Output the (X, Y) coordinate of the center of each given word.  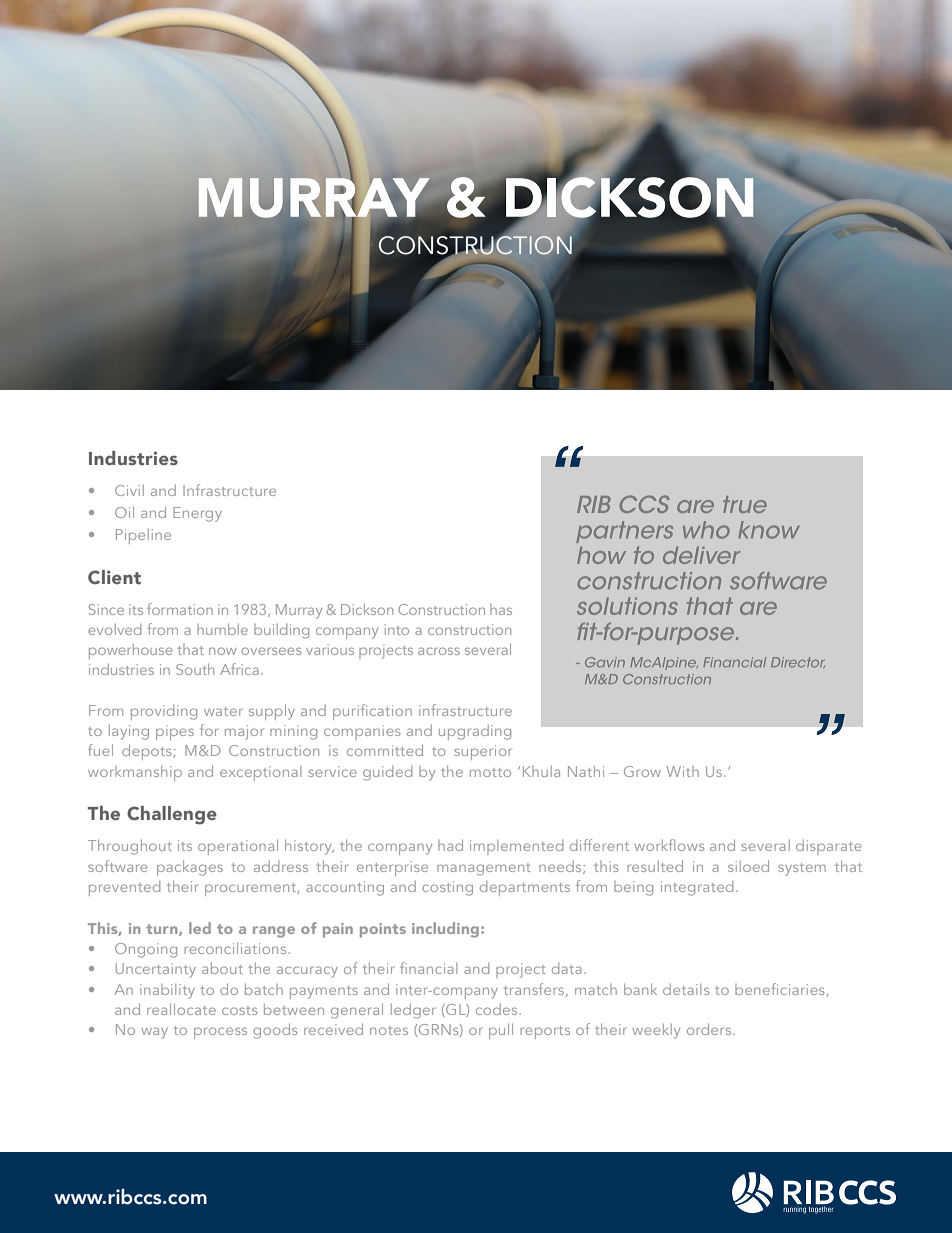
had (450, 845)
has (501, 609)
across (439, 651)
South (195, 669)
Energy (197, 514)
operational (238, 847)
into (397, 629)
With (682, 771)
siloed (748, 866)
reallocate (181, 1009)
